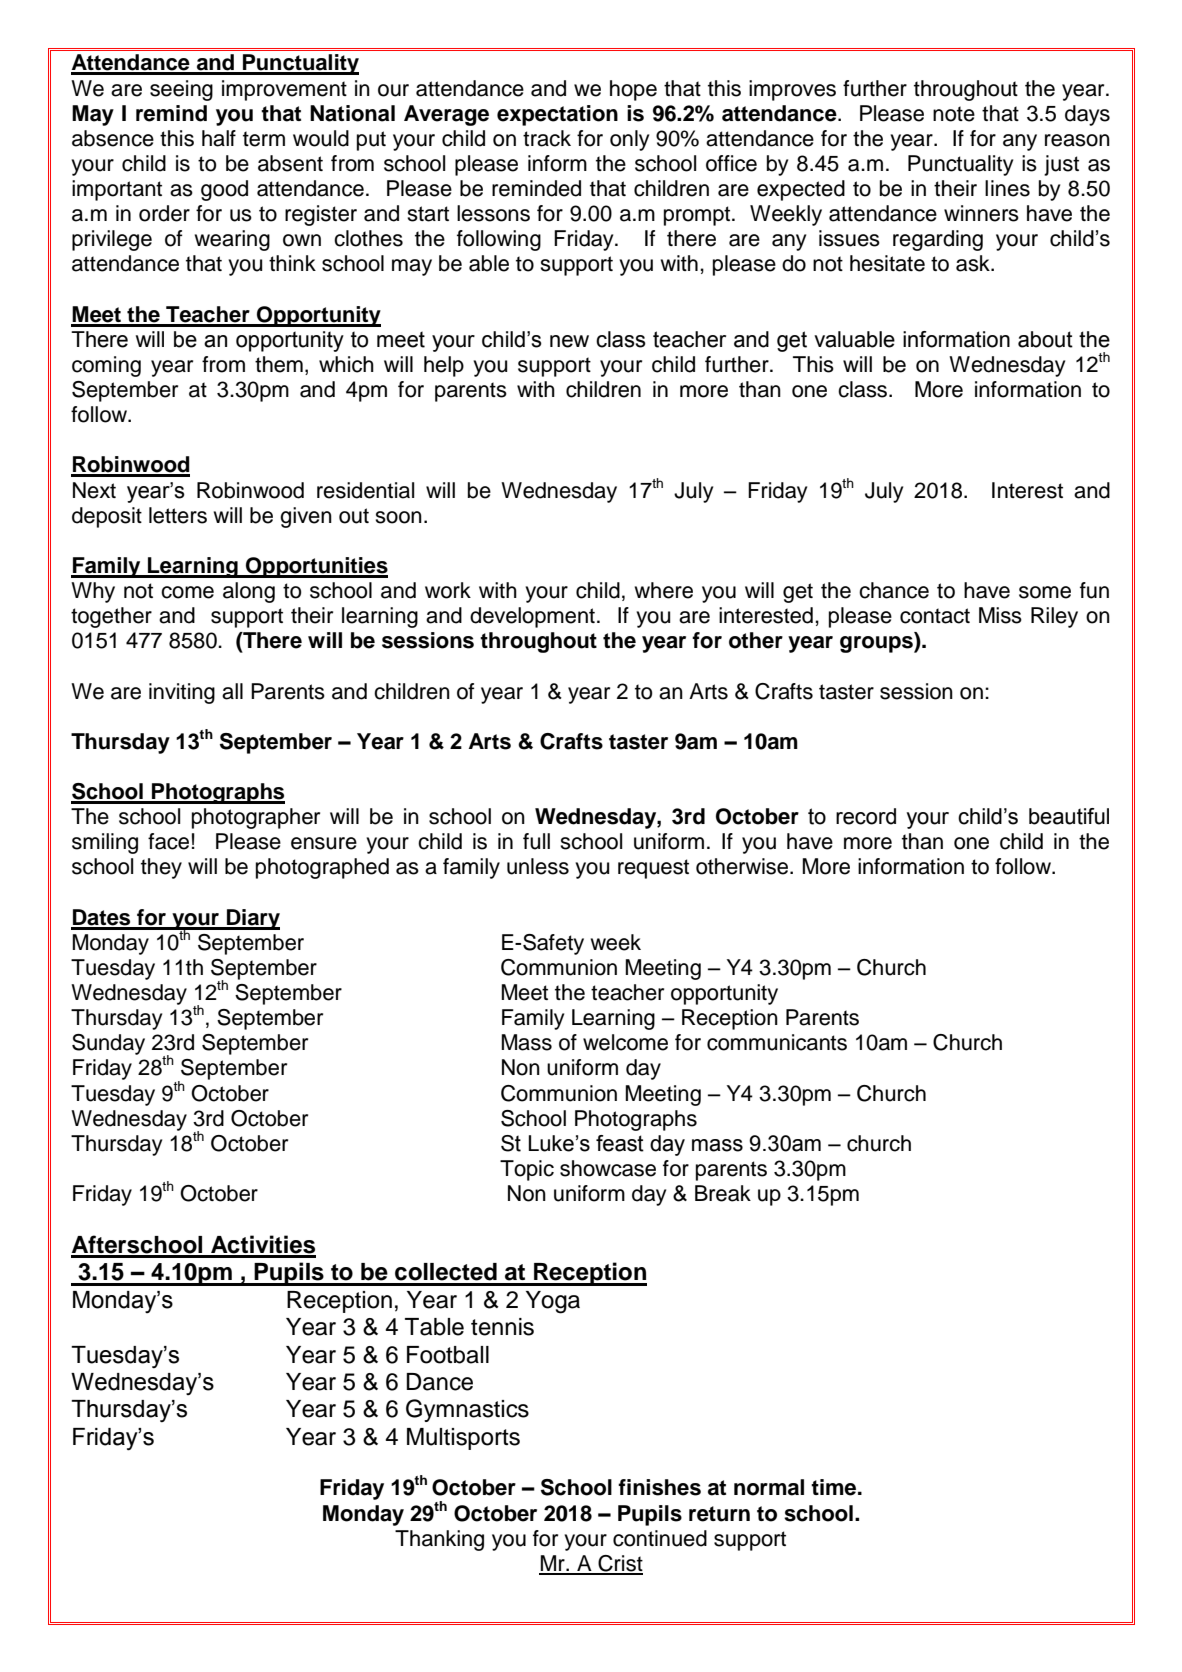  What do you see at coordinates (467, 1410) in the image?
I see `Gymnastics` at bounding box center [467, 1410].
